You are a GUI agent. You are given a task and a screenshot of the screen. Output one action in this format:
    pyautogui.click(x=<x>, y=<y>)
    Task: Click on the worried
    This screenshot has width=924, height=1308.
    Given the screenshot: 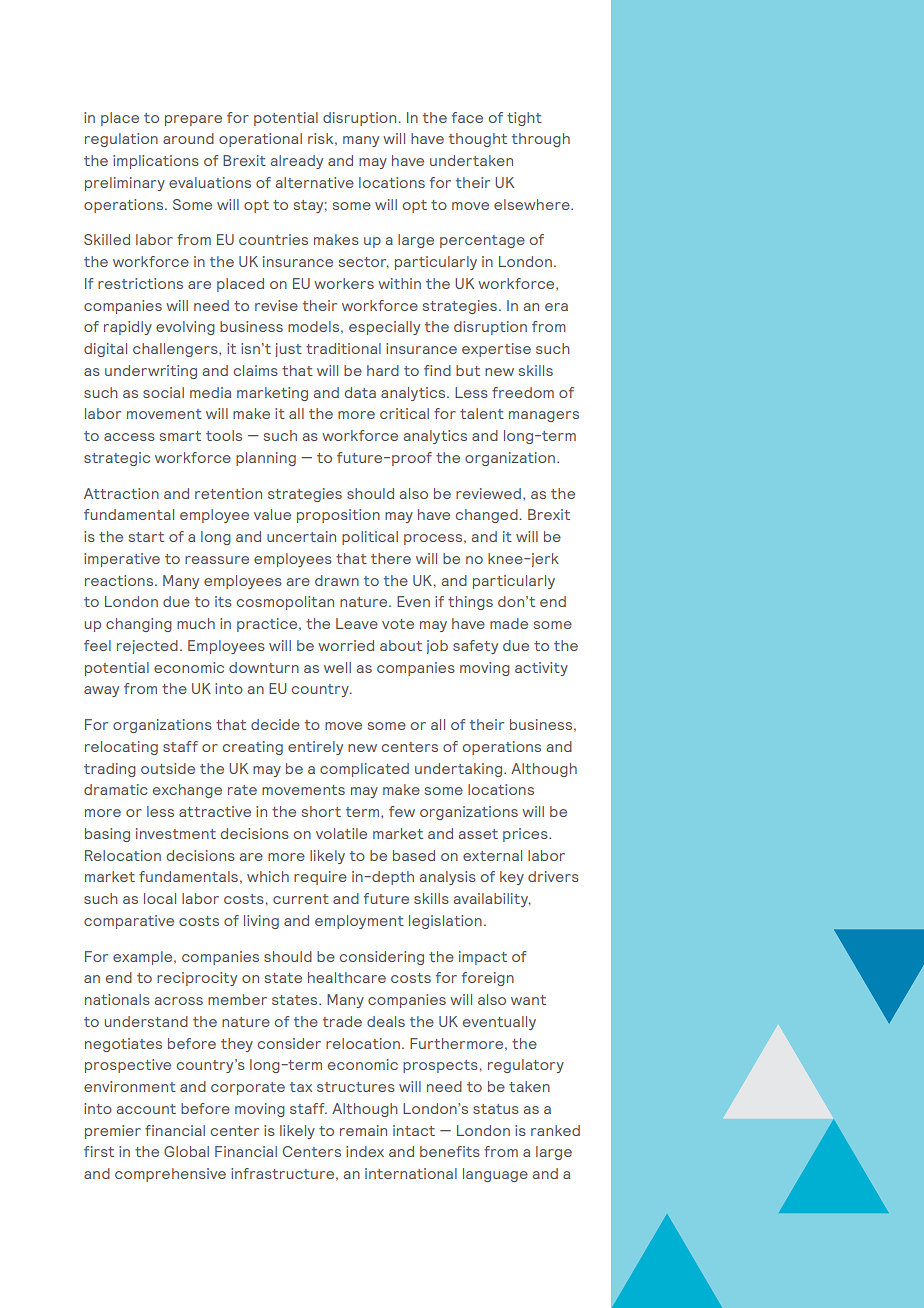 What is the action you would take?
    pyautogui.click(x=346, y=645)
